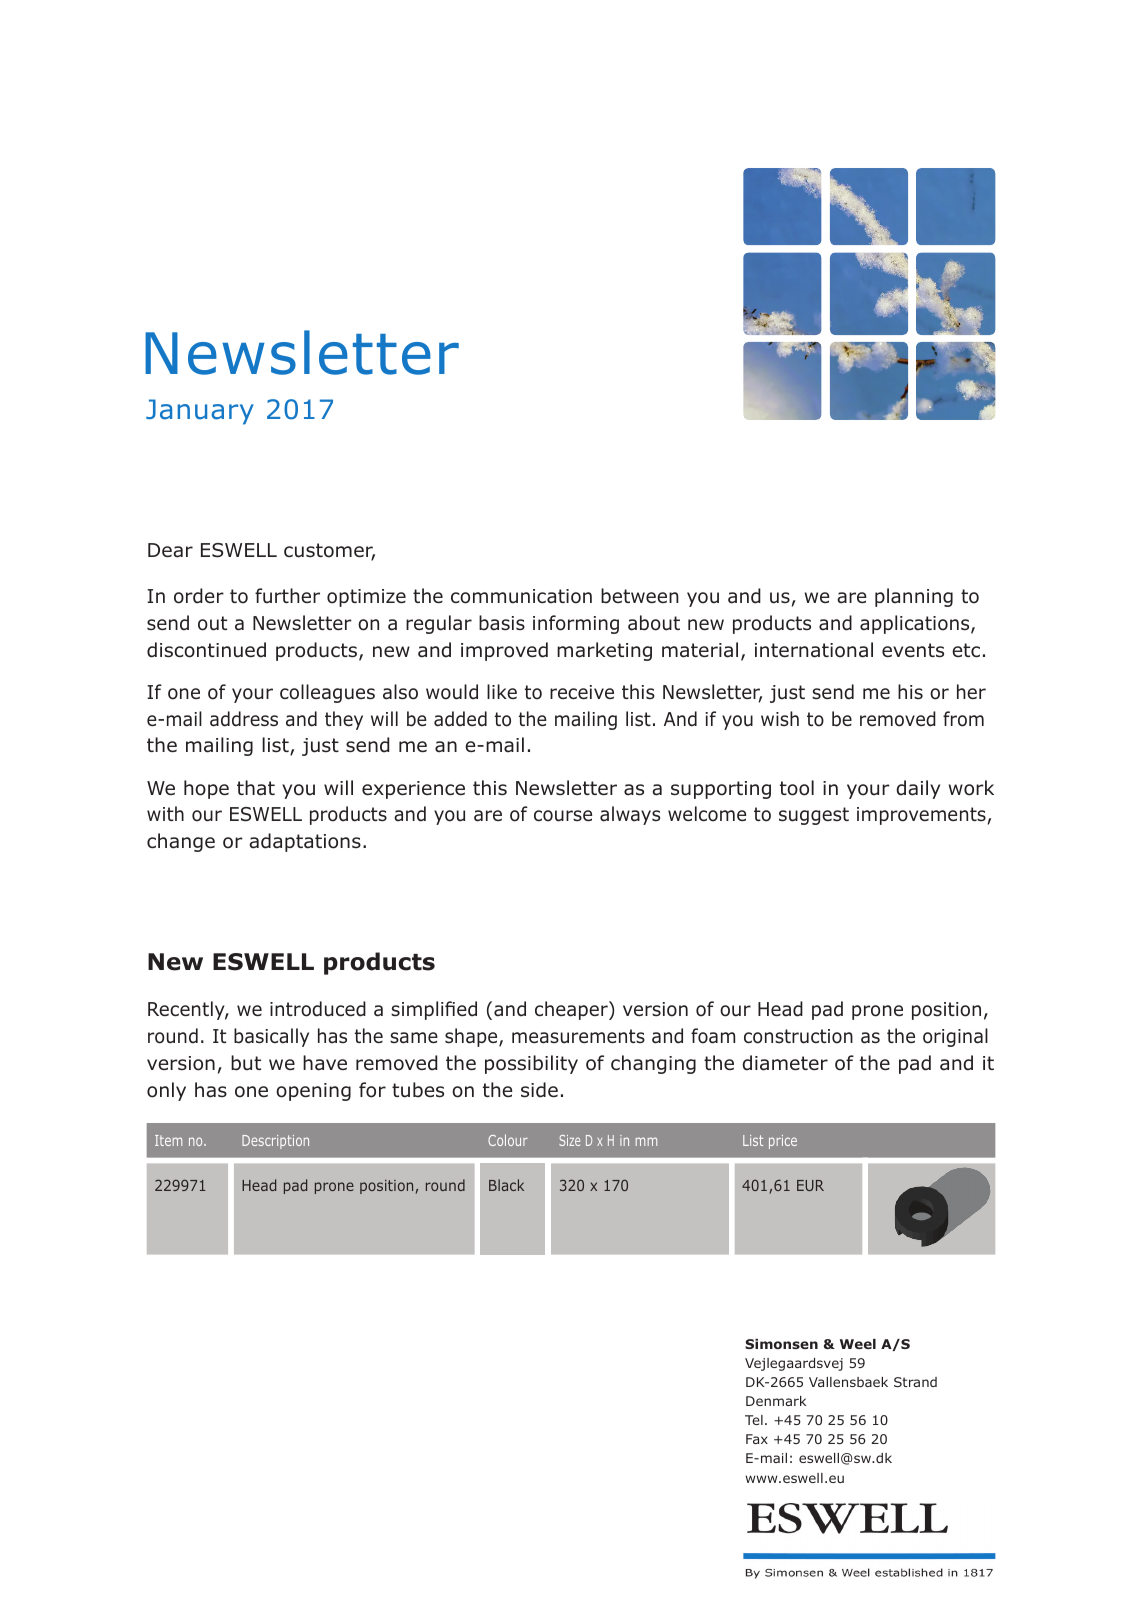 The height and width of the page is (1610, 1139). I want to click on communication, so click(521, 596).
